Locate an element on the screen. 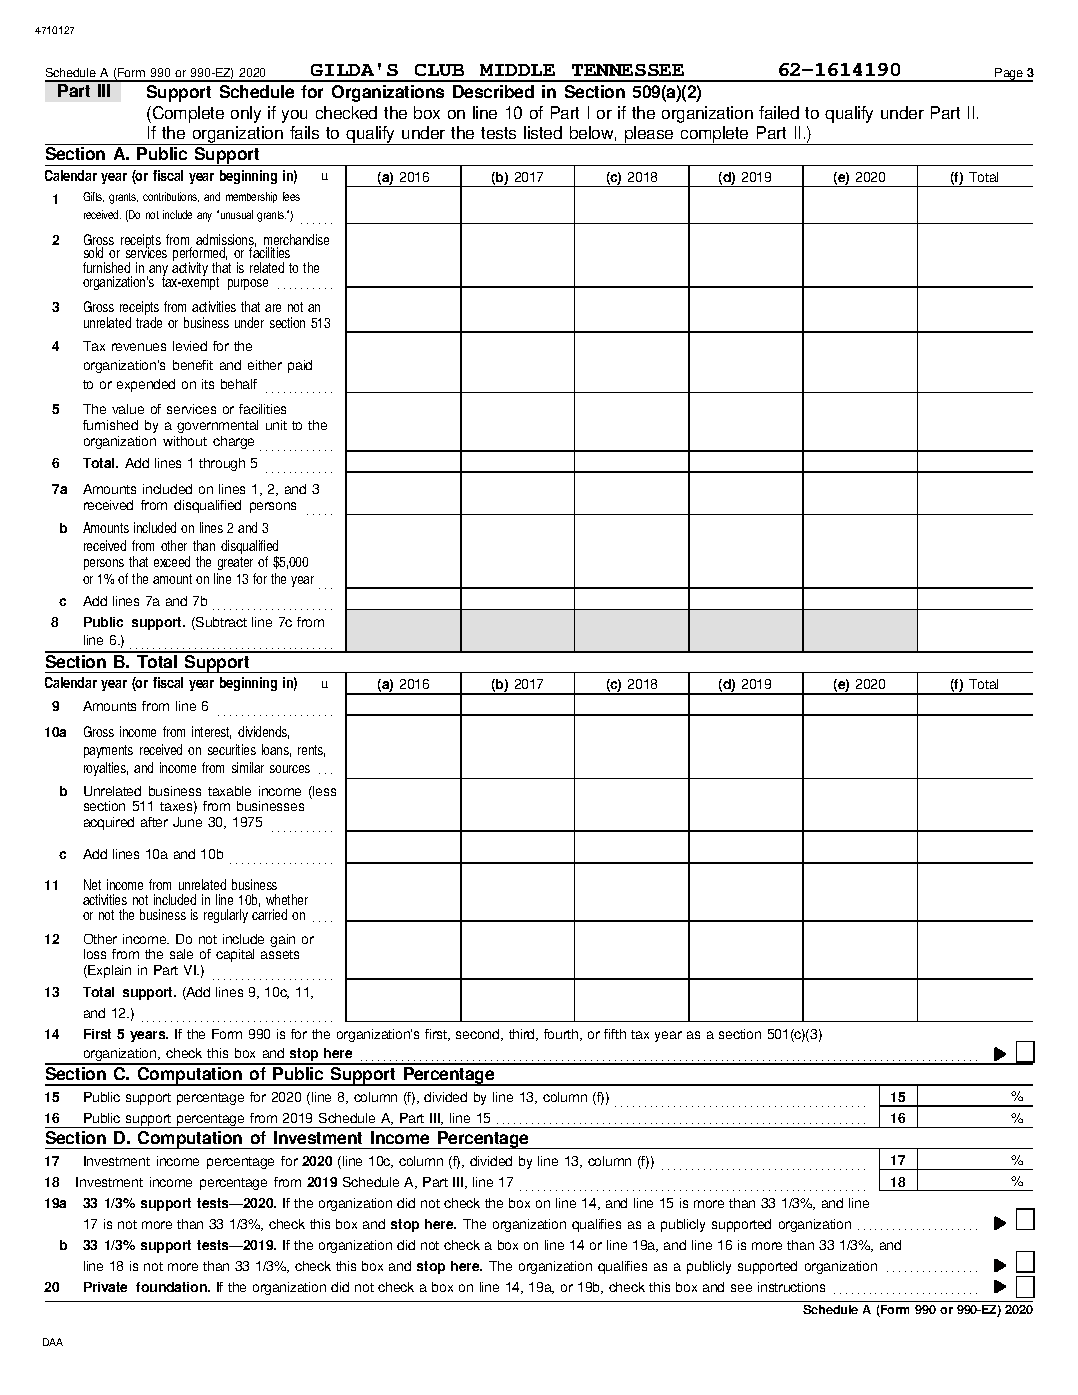 This screenshot has height=1395, width=1078. paid is located at coordinates (300, 366).
